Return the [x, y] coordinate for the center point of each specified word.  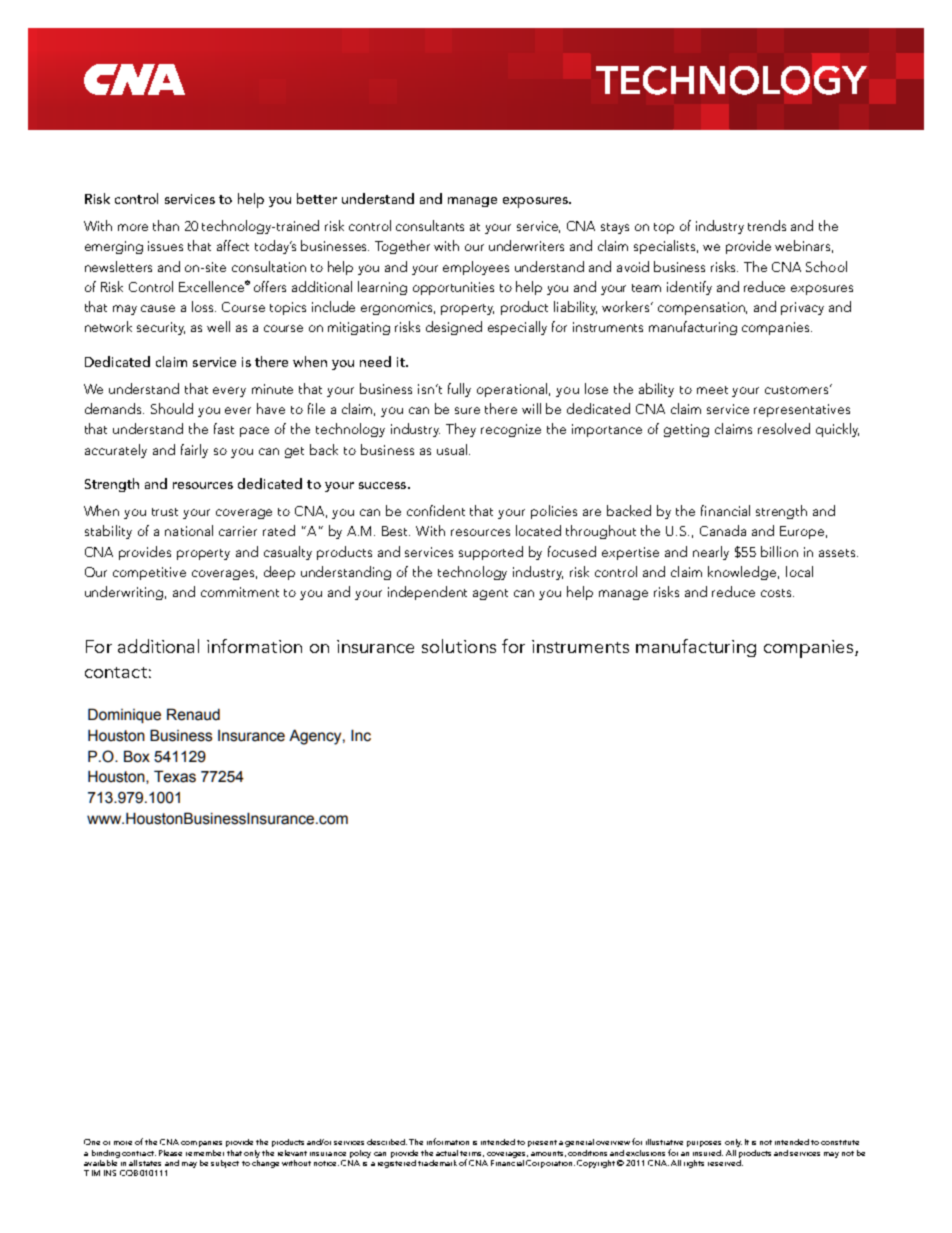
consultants [430, 225]
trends [767, 225]
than [166, 225]
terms [472, 1154]
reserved [725, 1161]
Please [170, 1153]
